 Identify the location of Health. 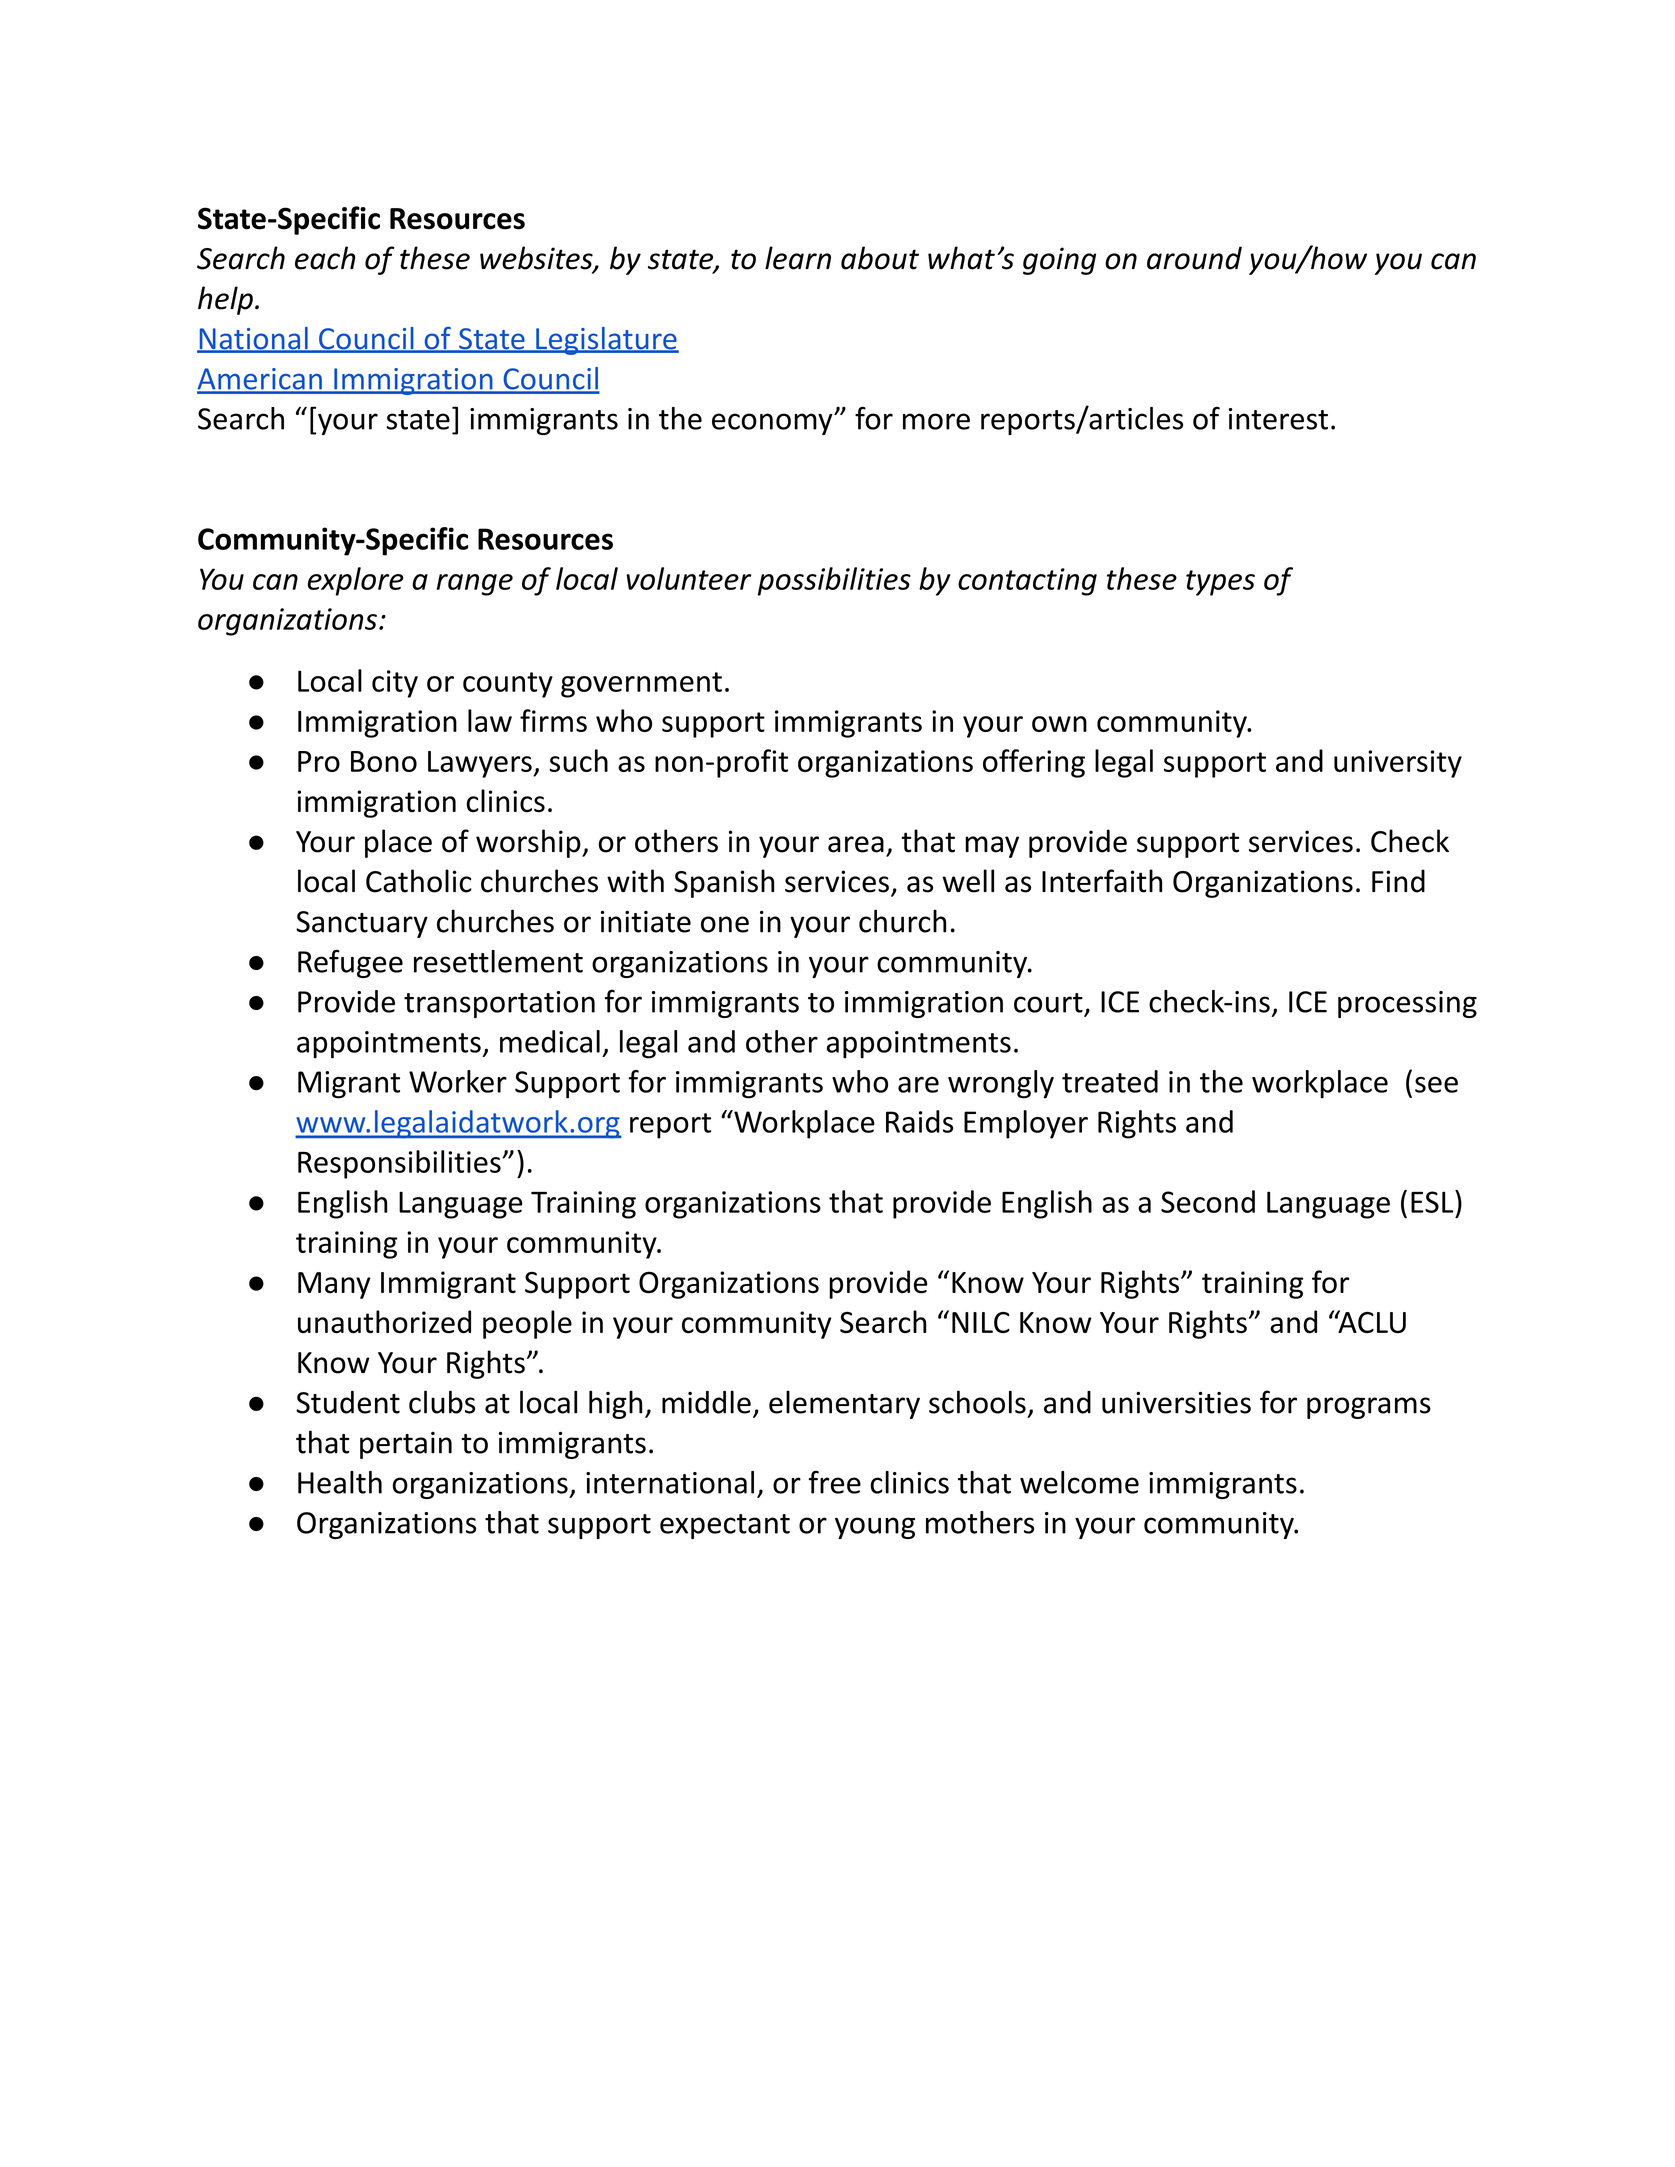
(340, 1482).
